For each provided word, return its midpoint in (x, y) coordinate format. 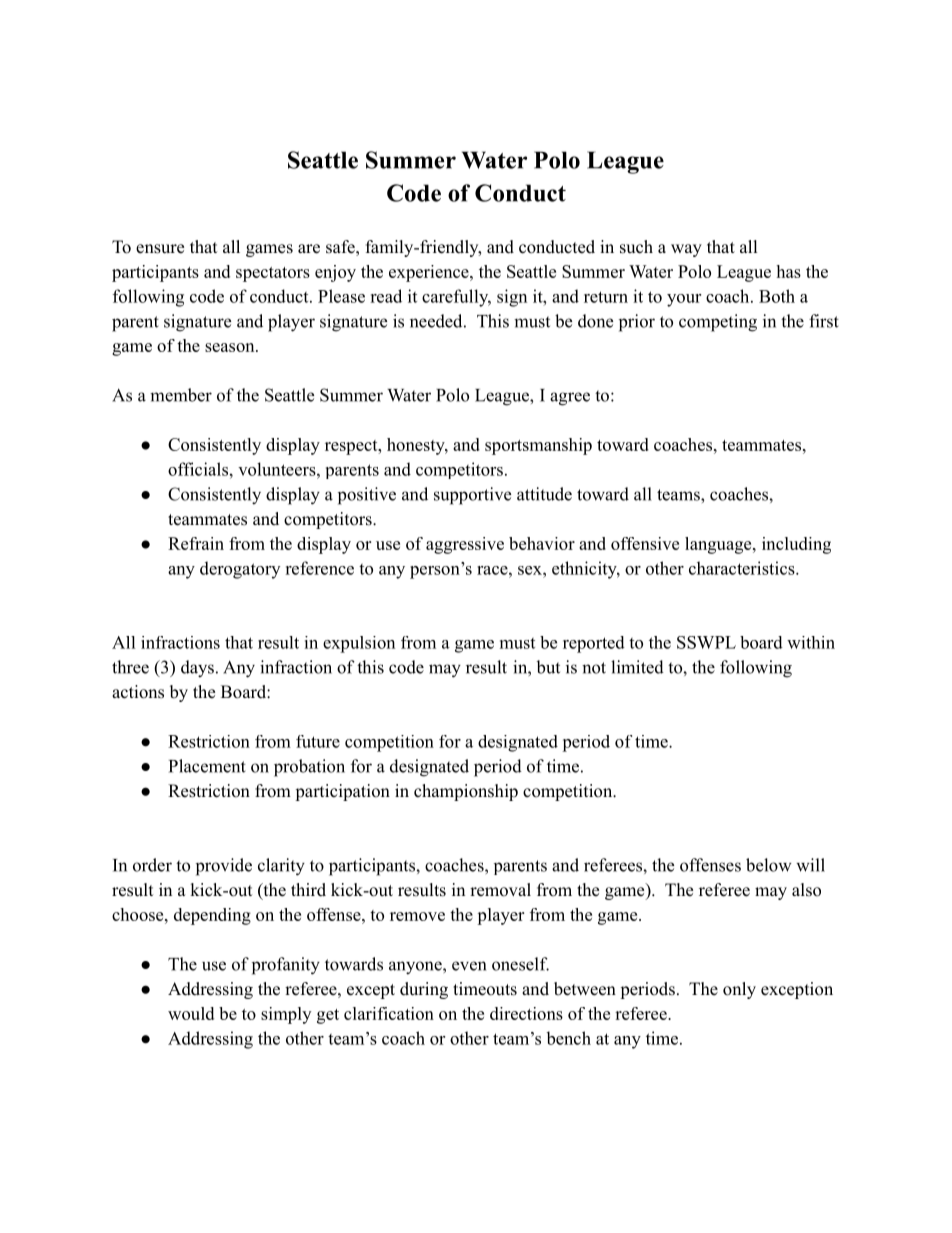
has (788, 271)
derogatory (240, 570)
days (197, 669)
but (548, 667)
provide (224, 867)
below (769, 865)
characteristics (743, 568)
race (493, 570)
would (191, 1013)
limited (637, 667)
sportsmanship (538, 446)
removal (500, 890)
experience (430, 273)
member (181, 395)
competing (718, 323)
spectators (273, 274)
